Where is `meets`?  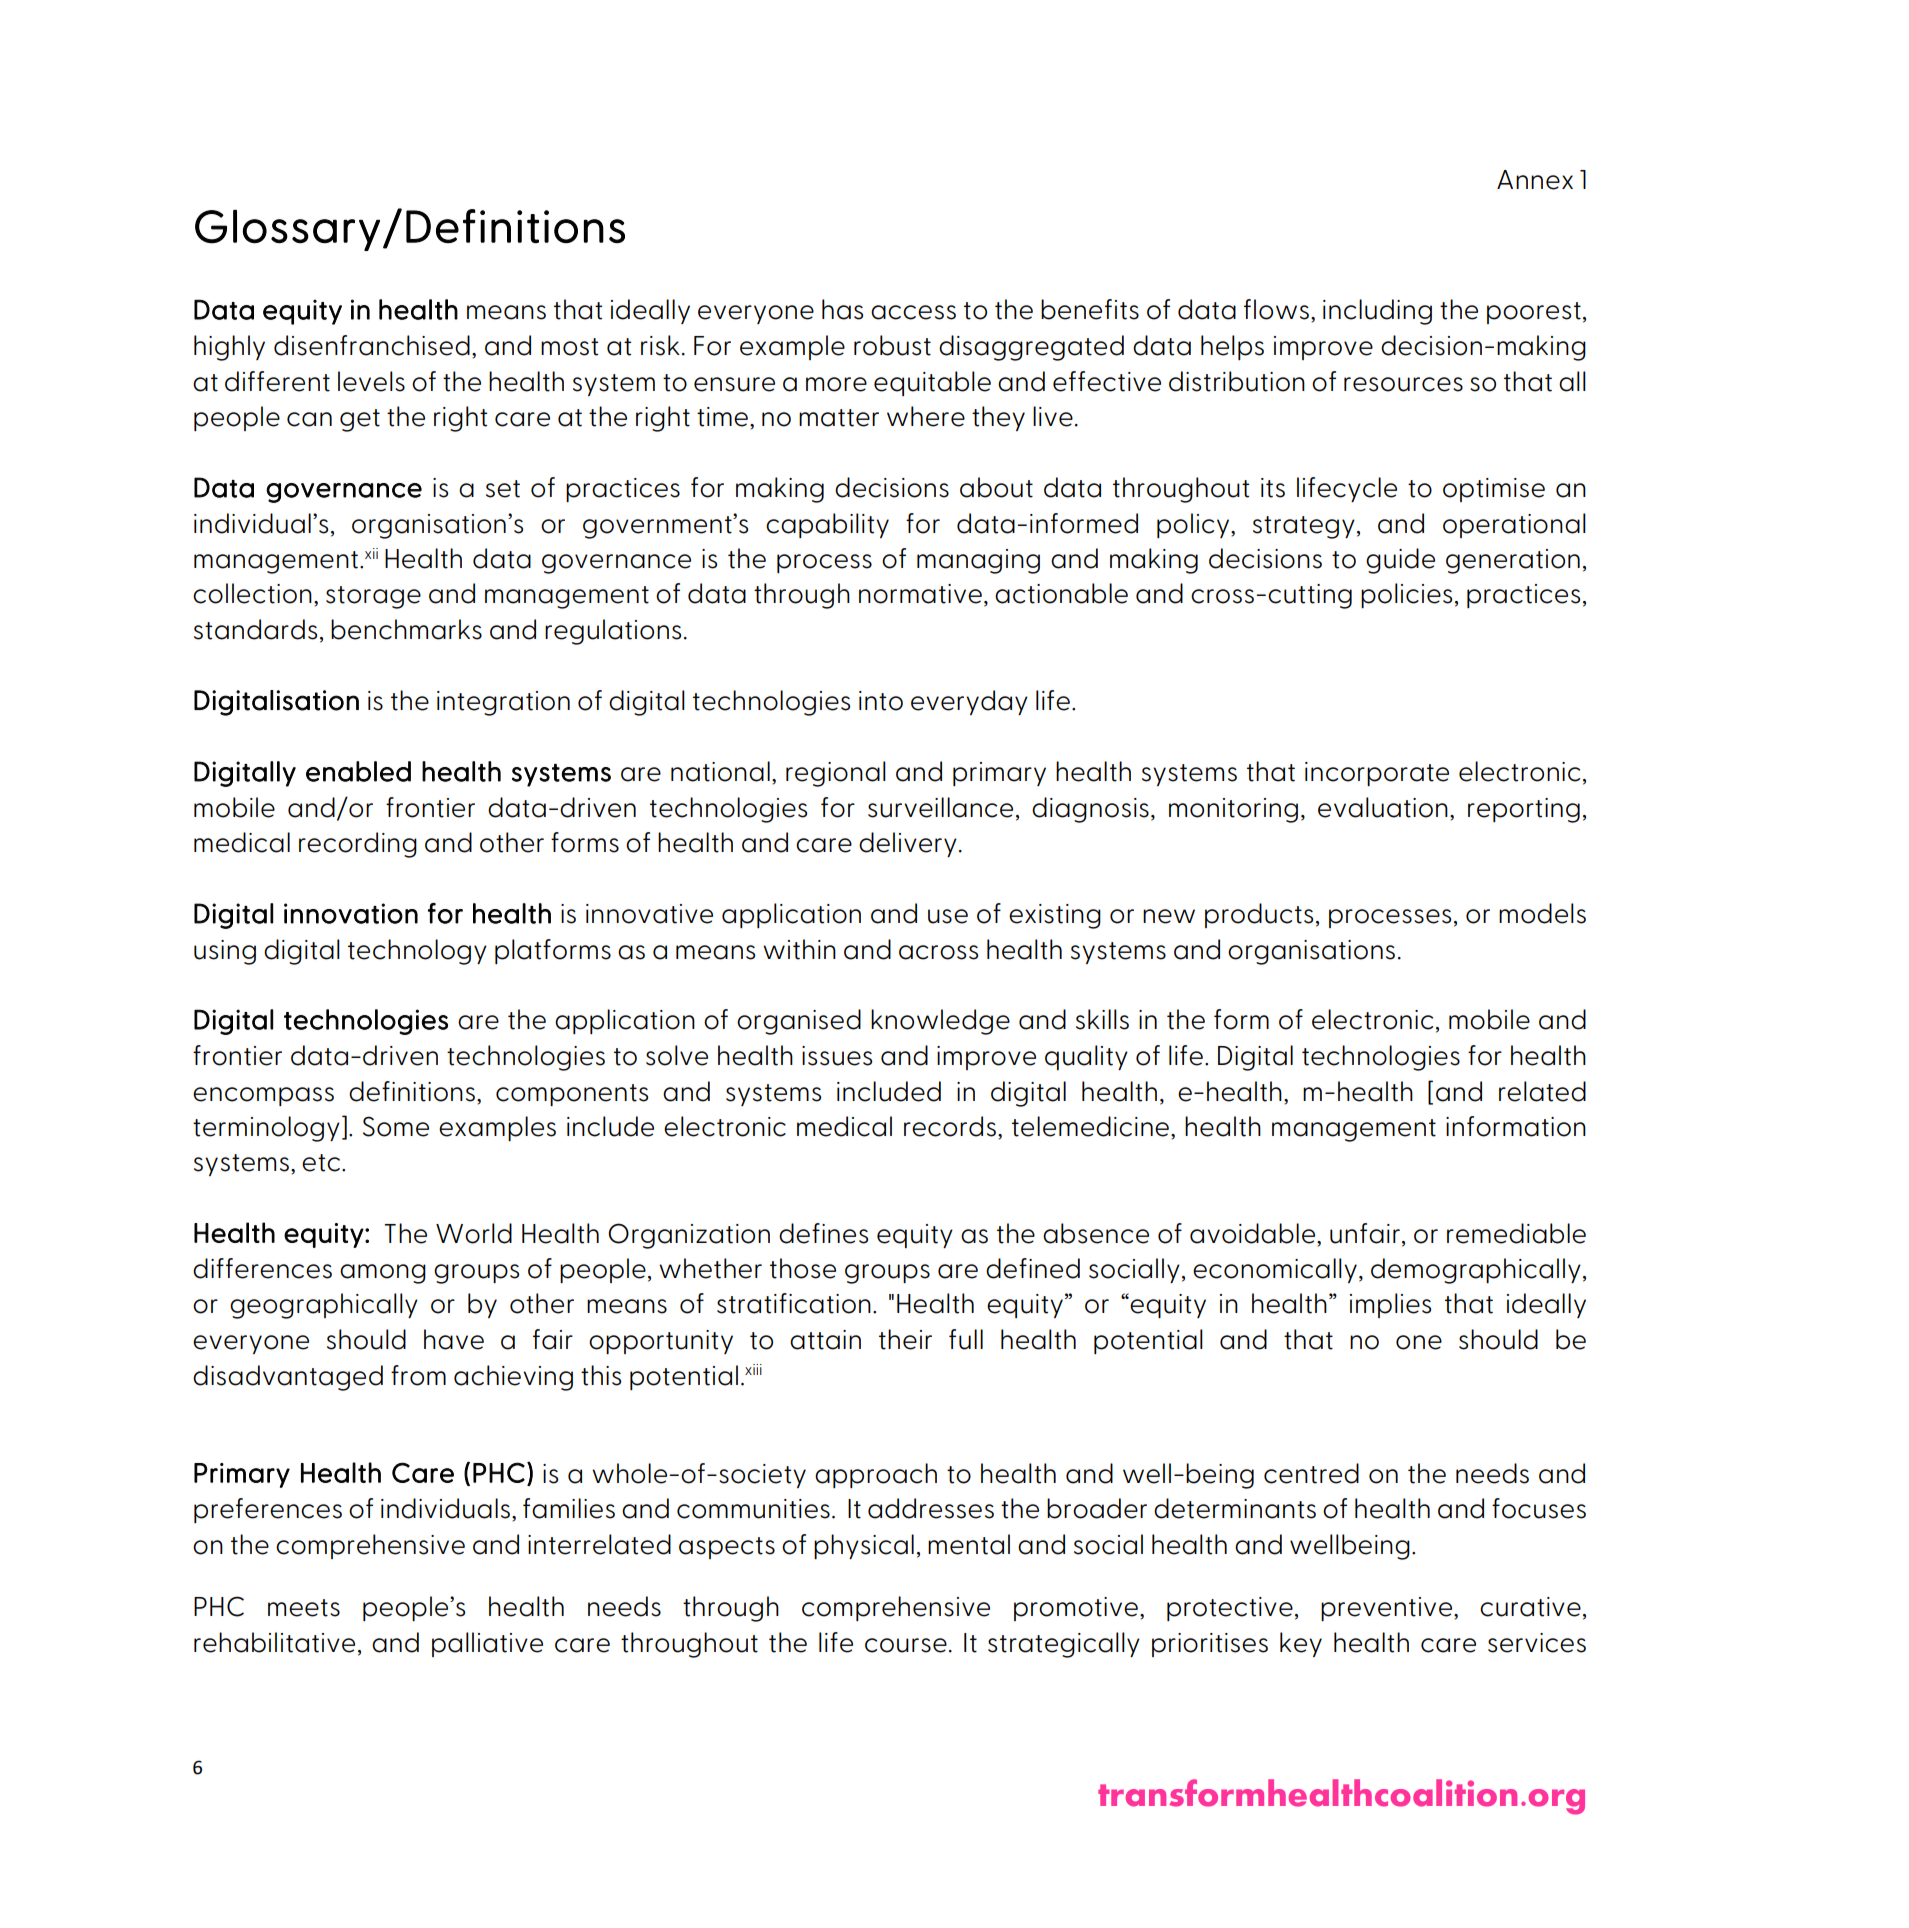 meets is located at coordinates (304, 1608).
